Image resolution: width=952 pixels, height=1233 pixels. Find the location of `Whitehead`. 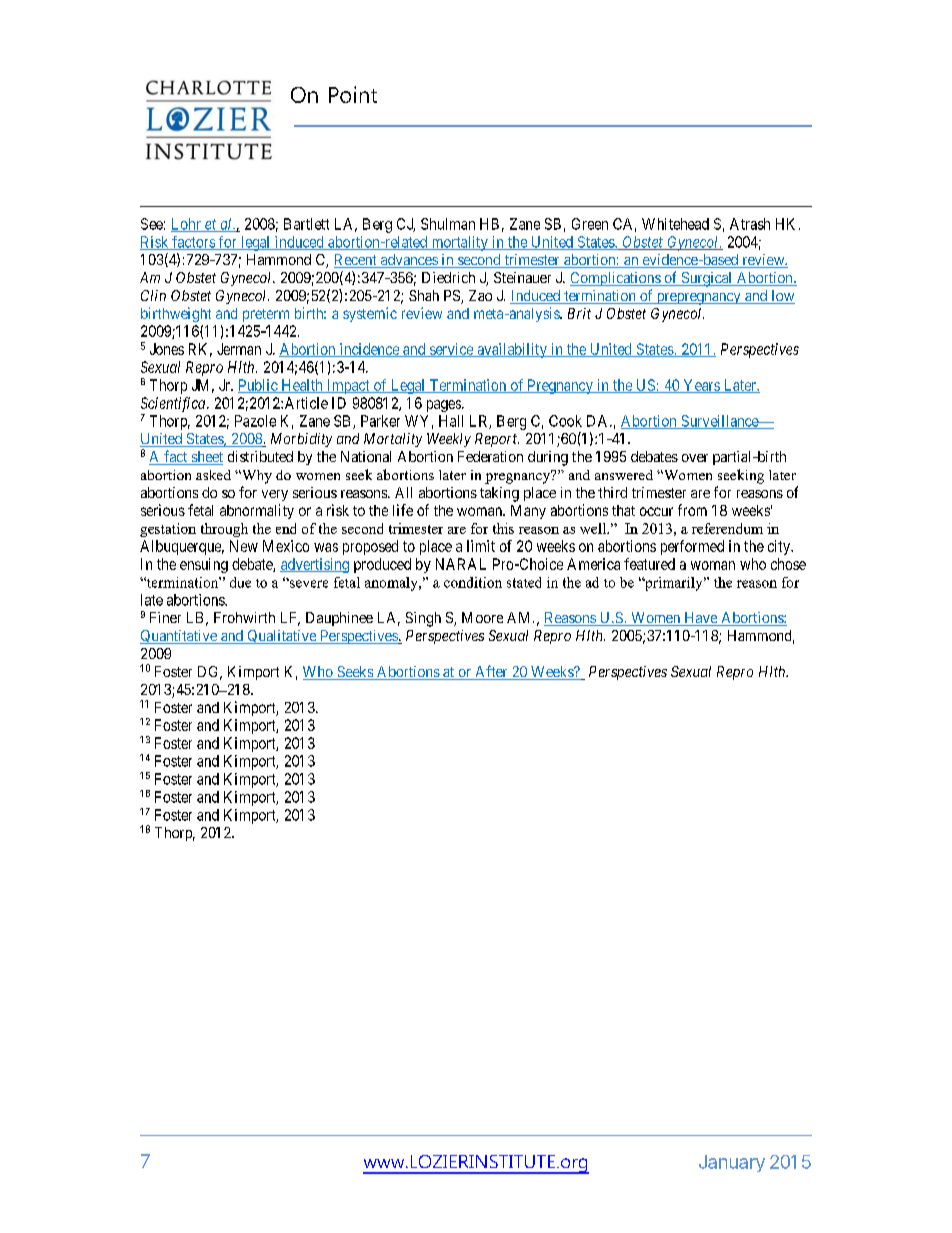

Whitehead is located at coordinates (675, 224).
